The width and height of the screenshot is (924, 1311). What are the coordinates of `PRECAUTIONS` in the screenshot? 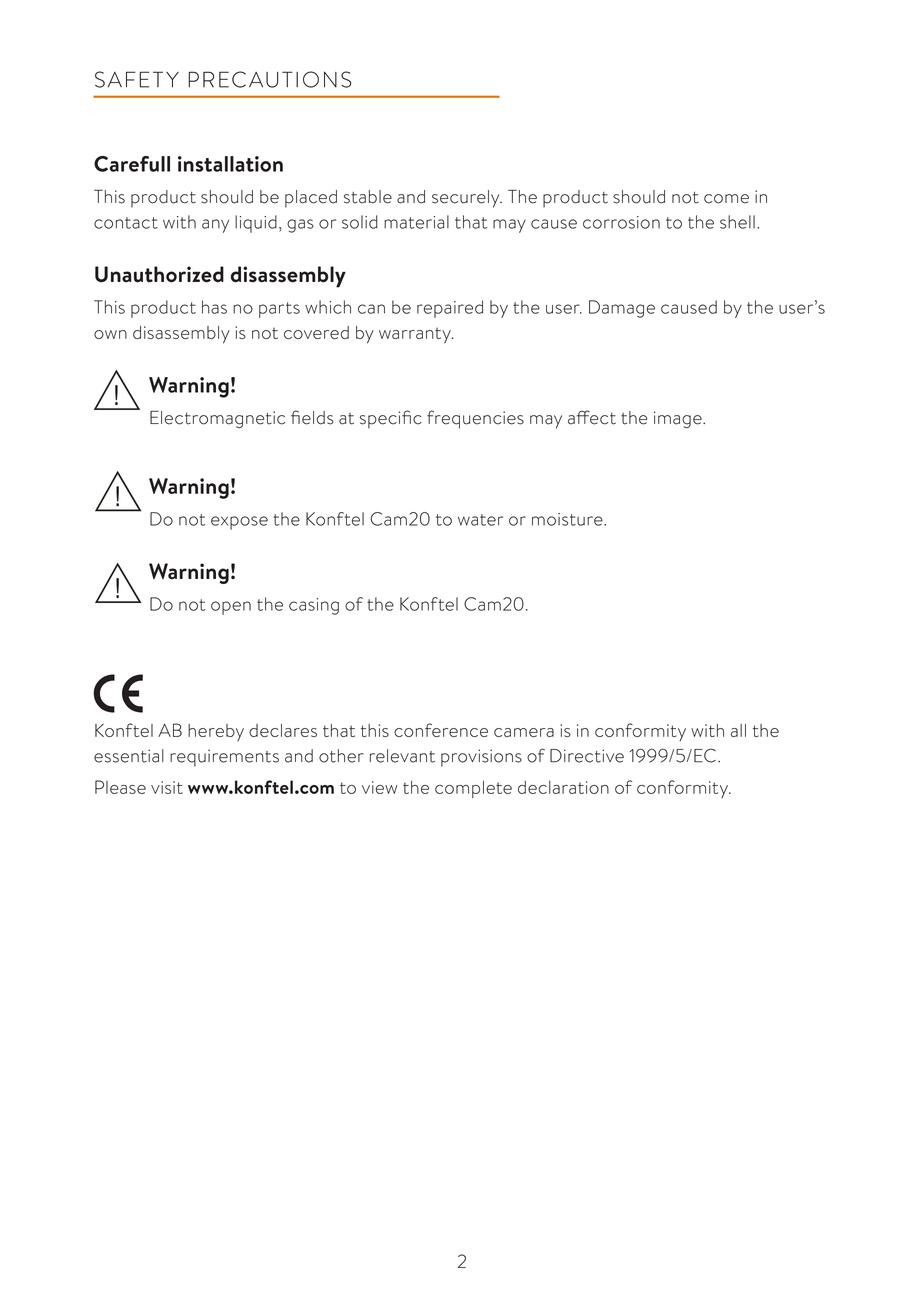 It's located at (270, 79).
